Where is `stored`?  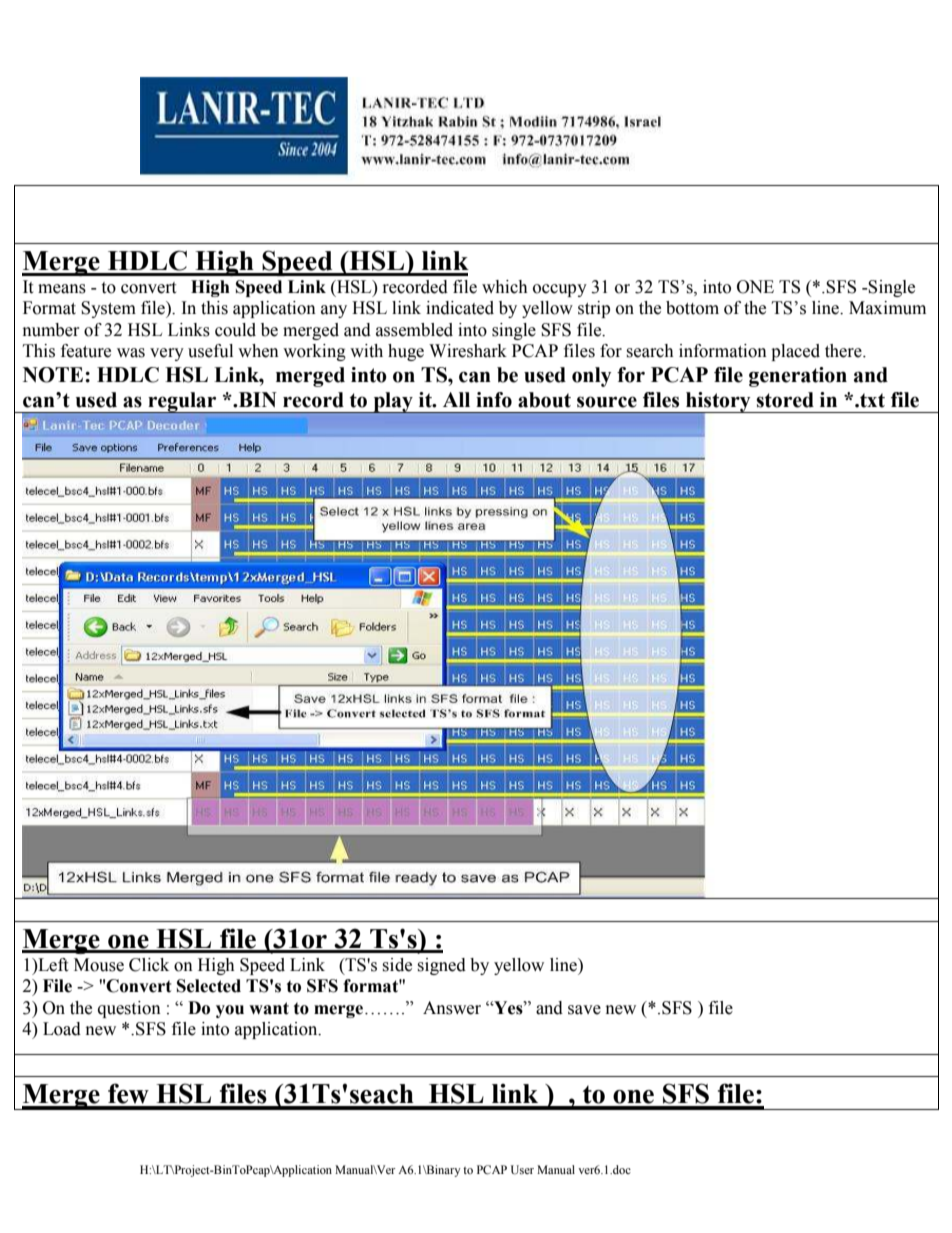
stored is located at coordinates (785, 400).
